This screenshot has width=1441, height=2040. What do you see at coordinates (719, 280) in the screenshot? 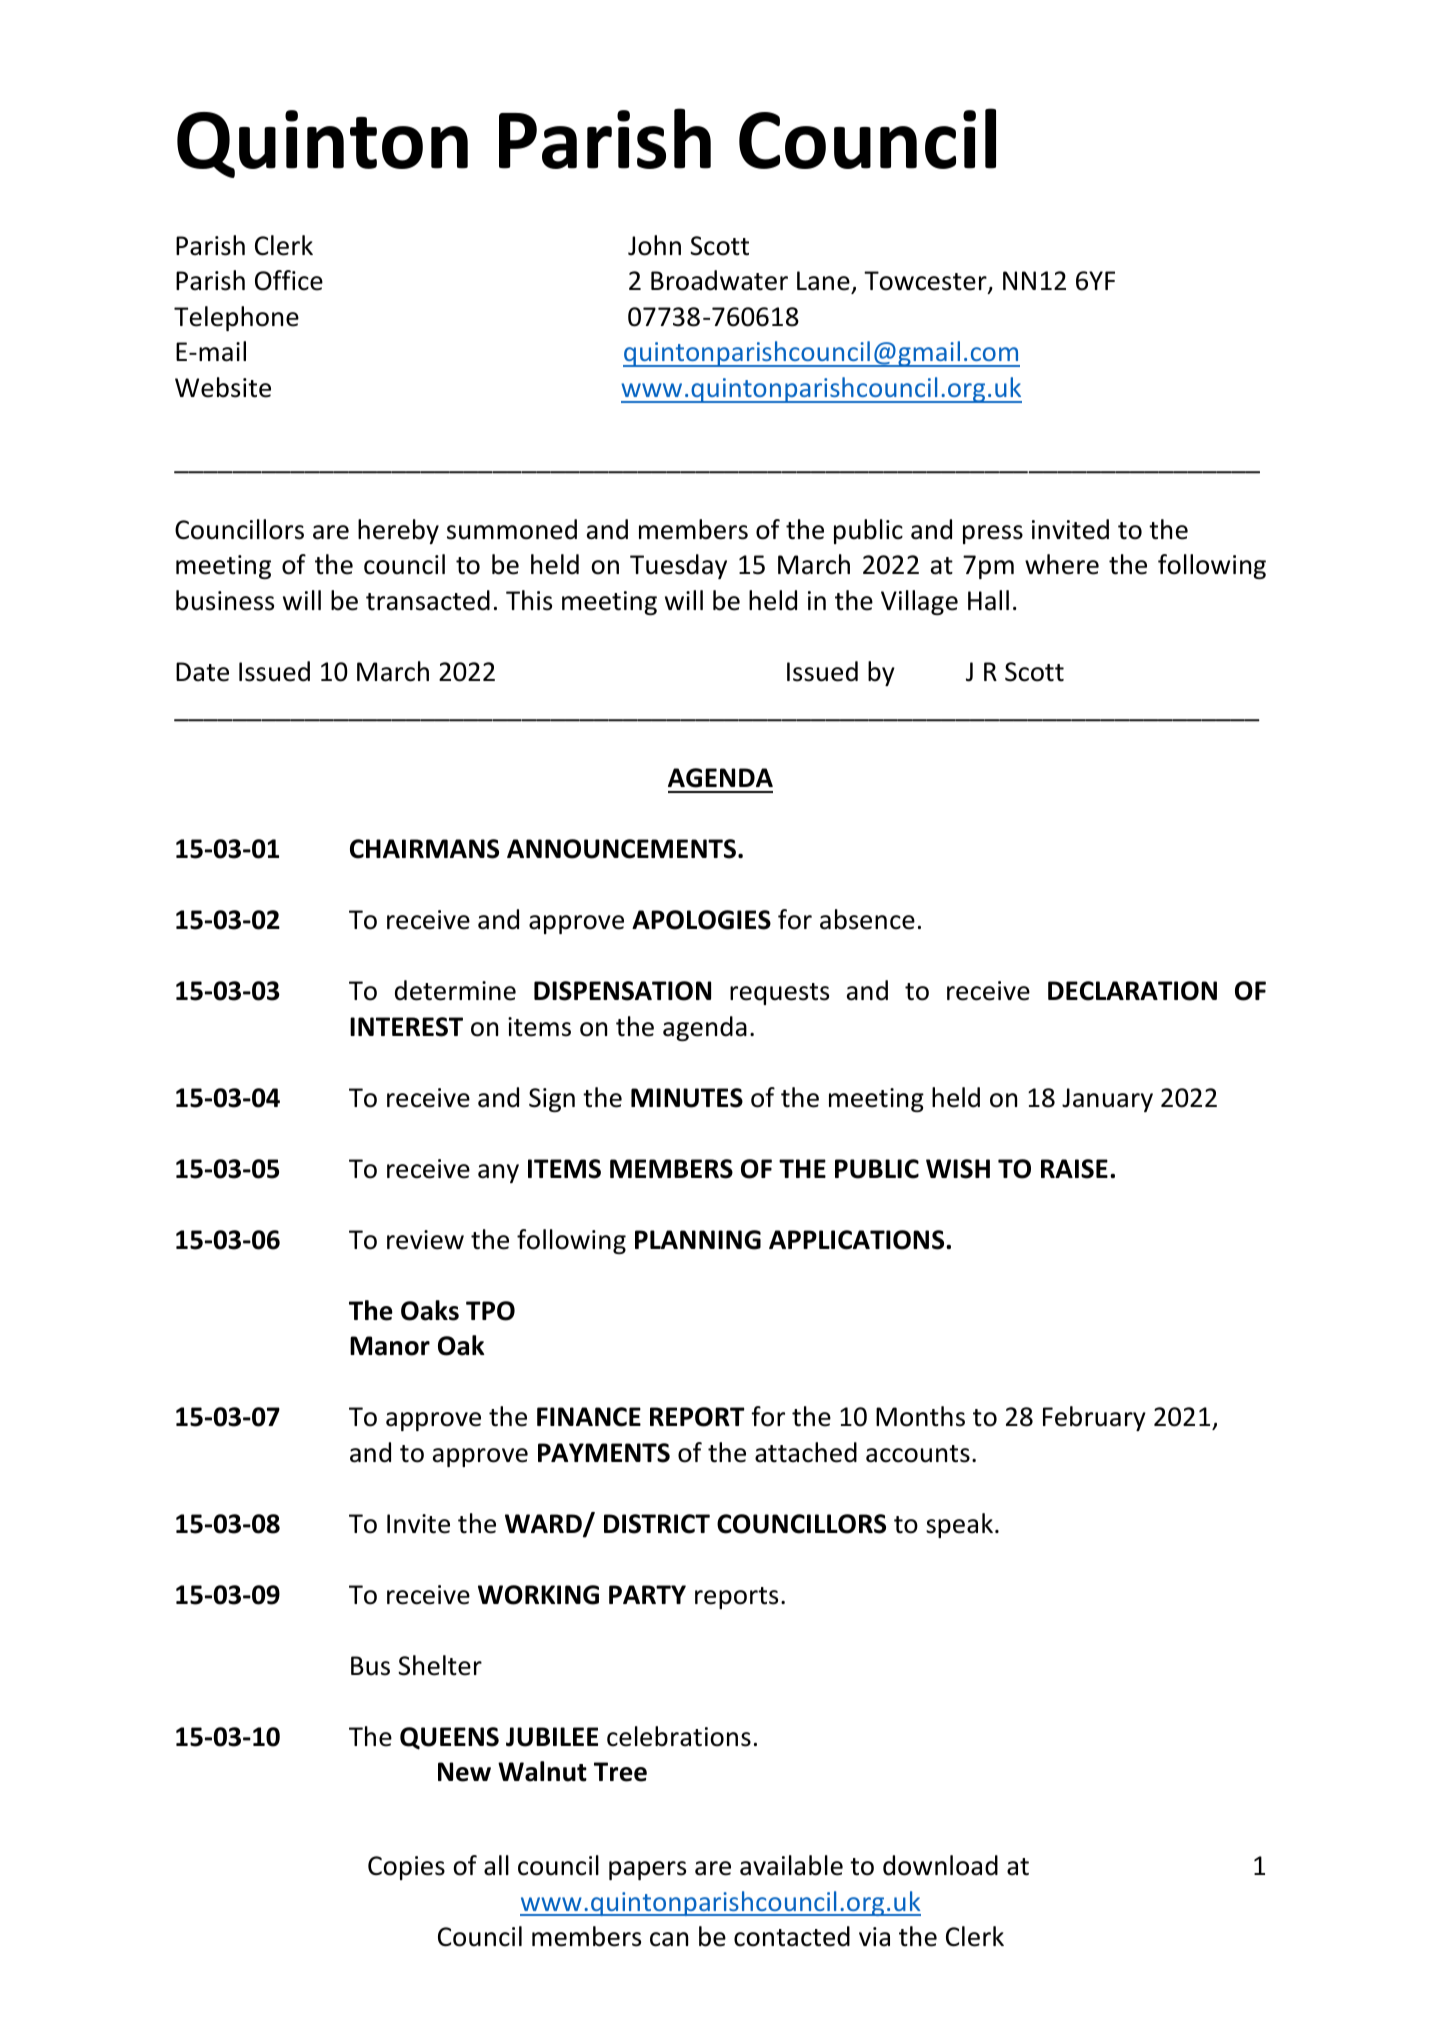
I see `Broadwater` at bounding box center [719, 280].
